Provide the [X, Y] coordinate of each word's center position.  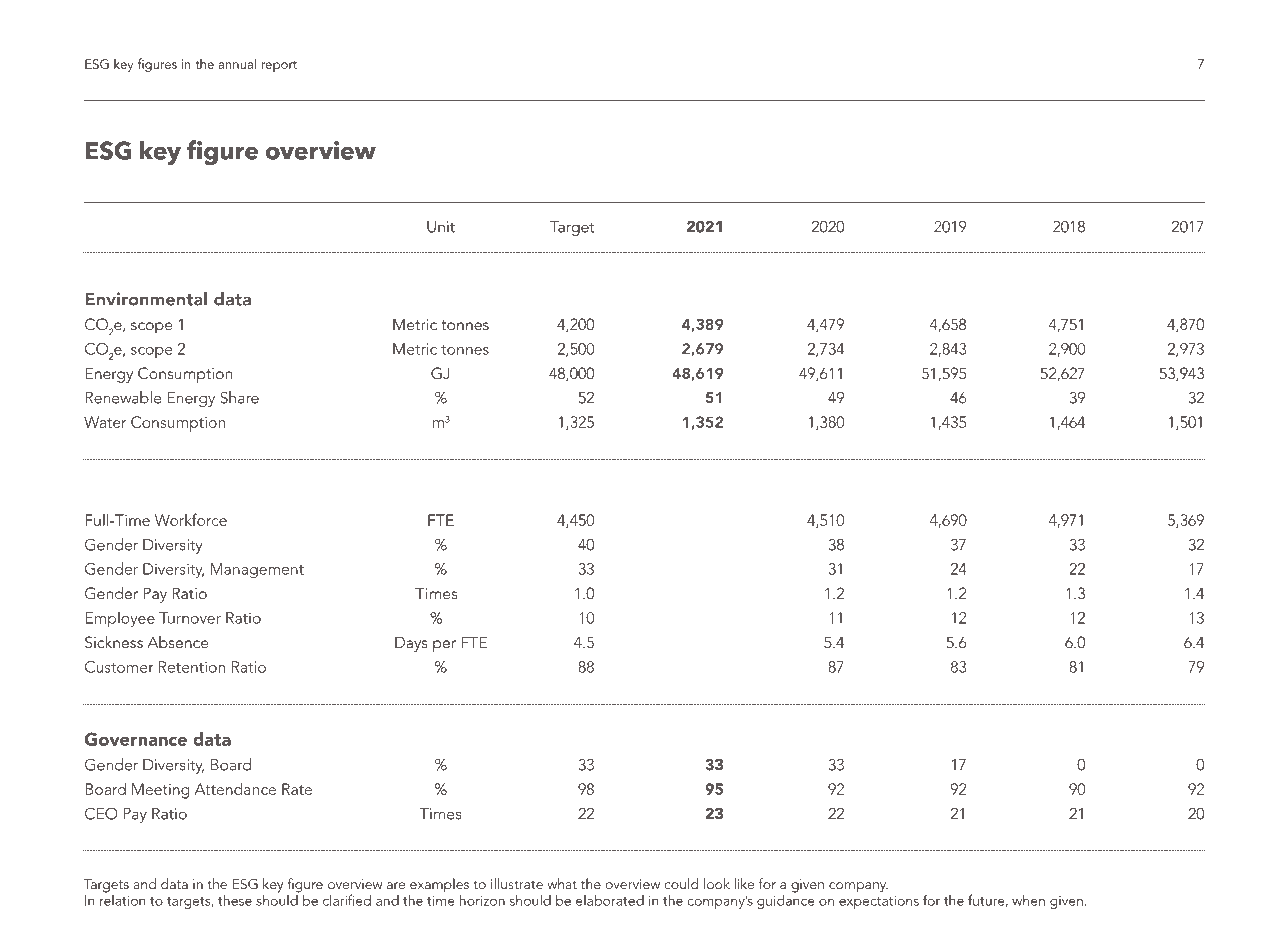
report [279, 67]
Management [257, 571]
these [235, 900]
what [562, 883]
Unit [441, 227]
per [444, 646]
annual [237, 63]
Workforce [191, 519]
